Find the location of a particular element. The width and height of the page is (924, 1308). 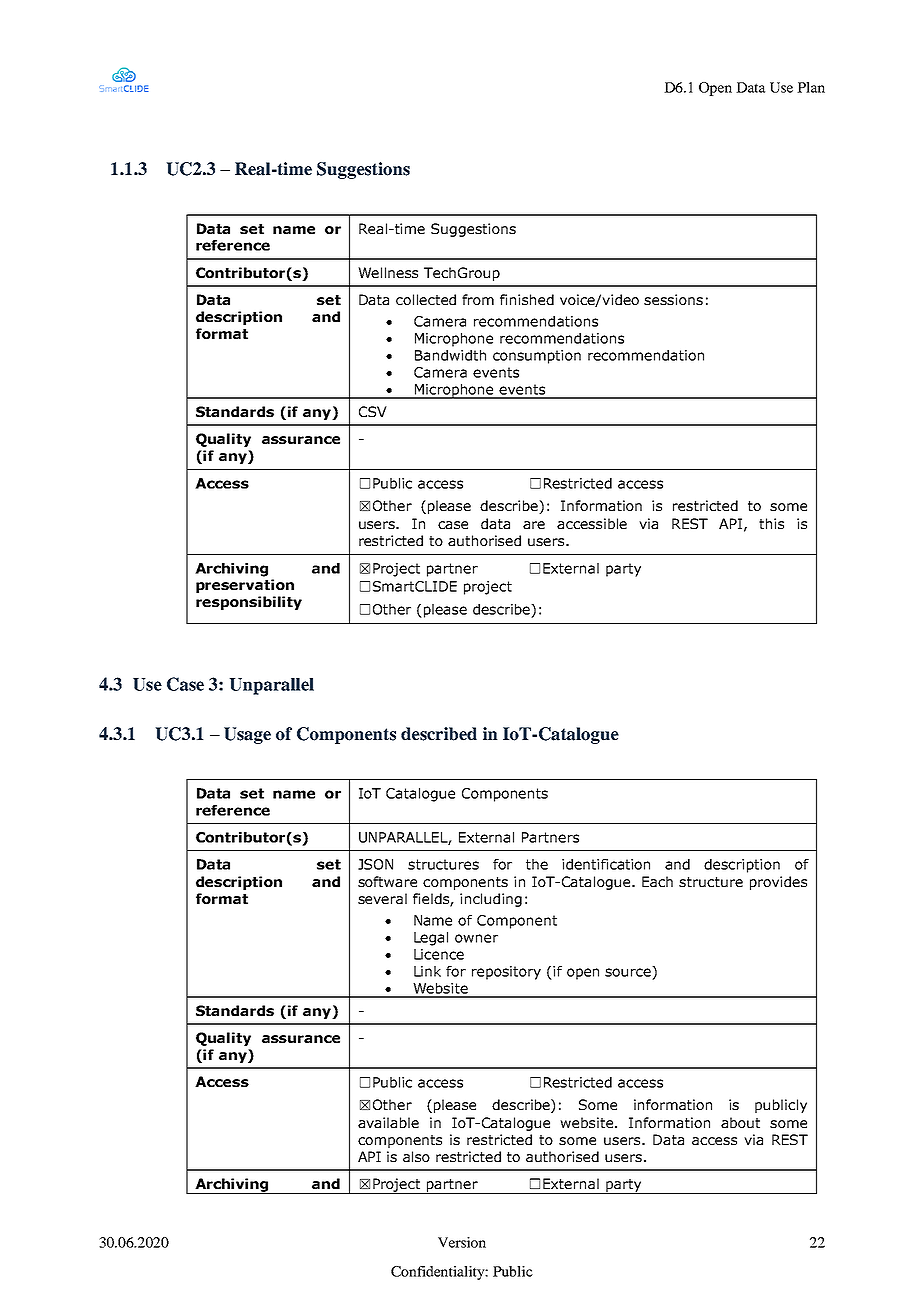

Version is located at coordinates (462, 1242).
